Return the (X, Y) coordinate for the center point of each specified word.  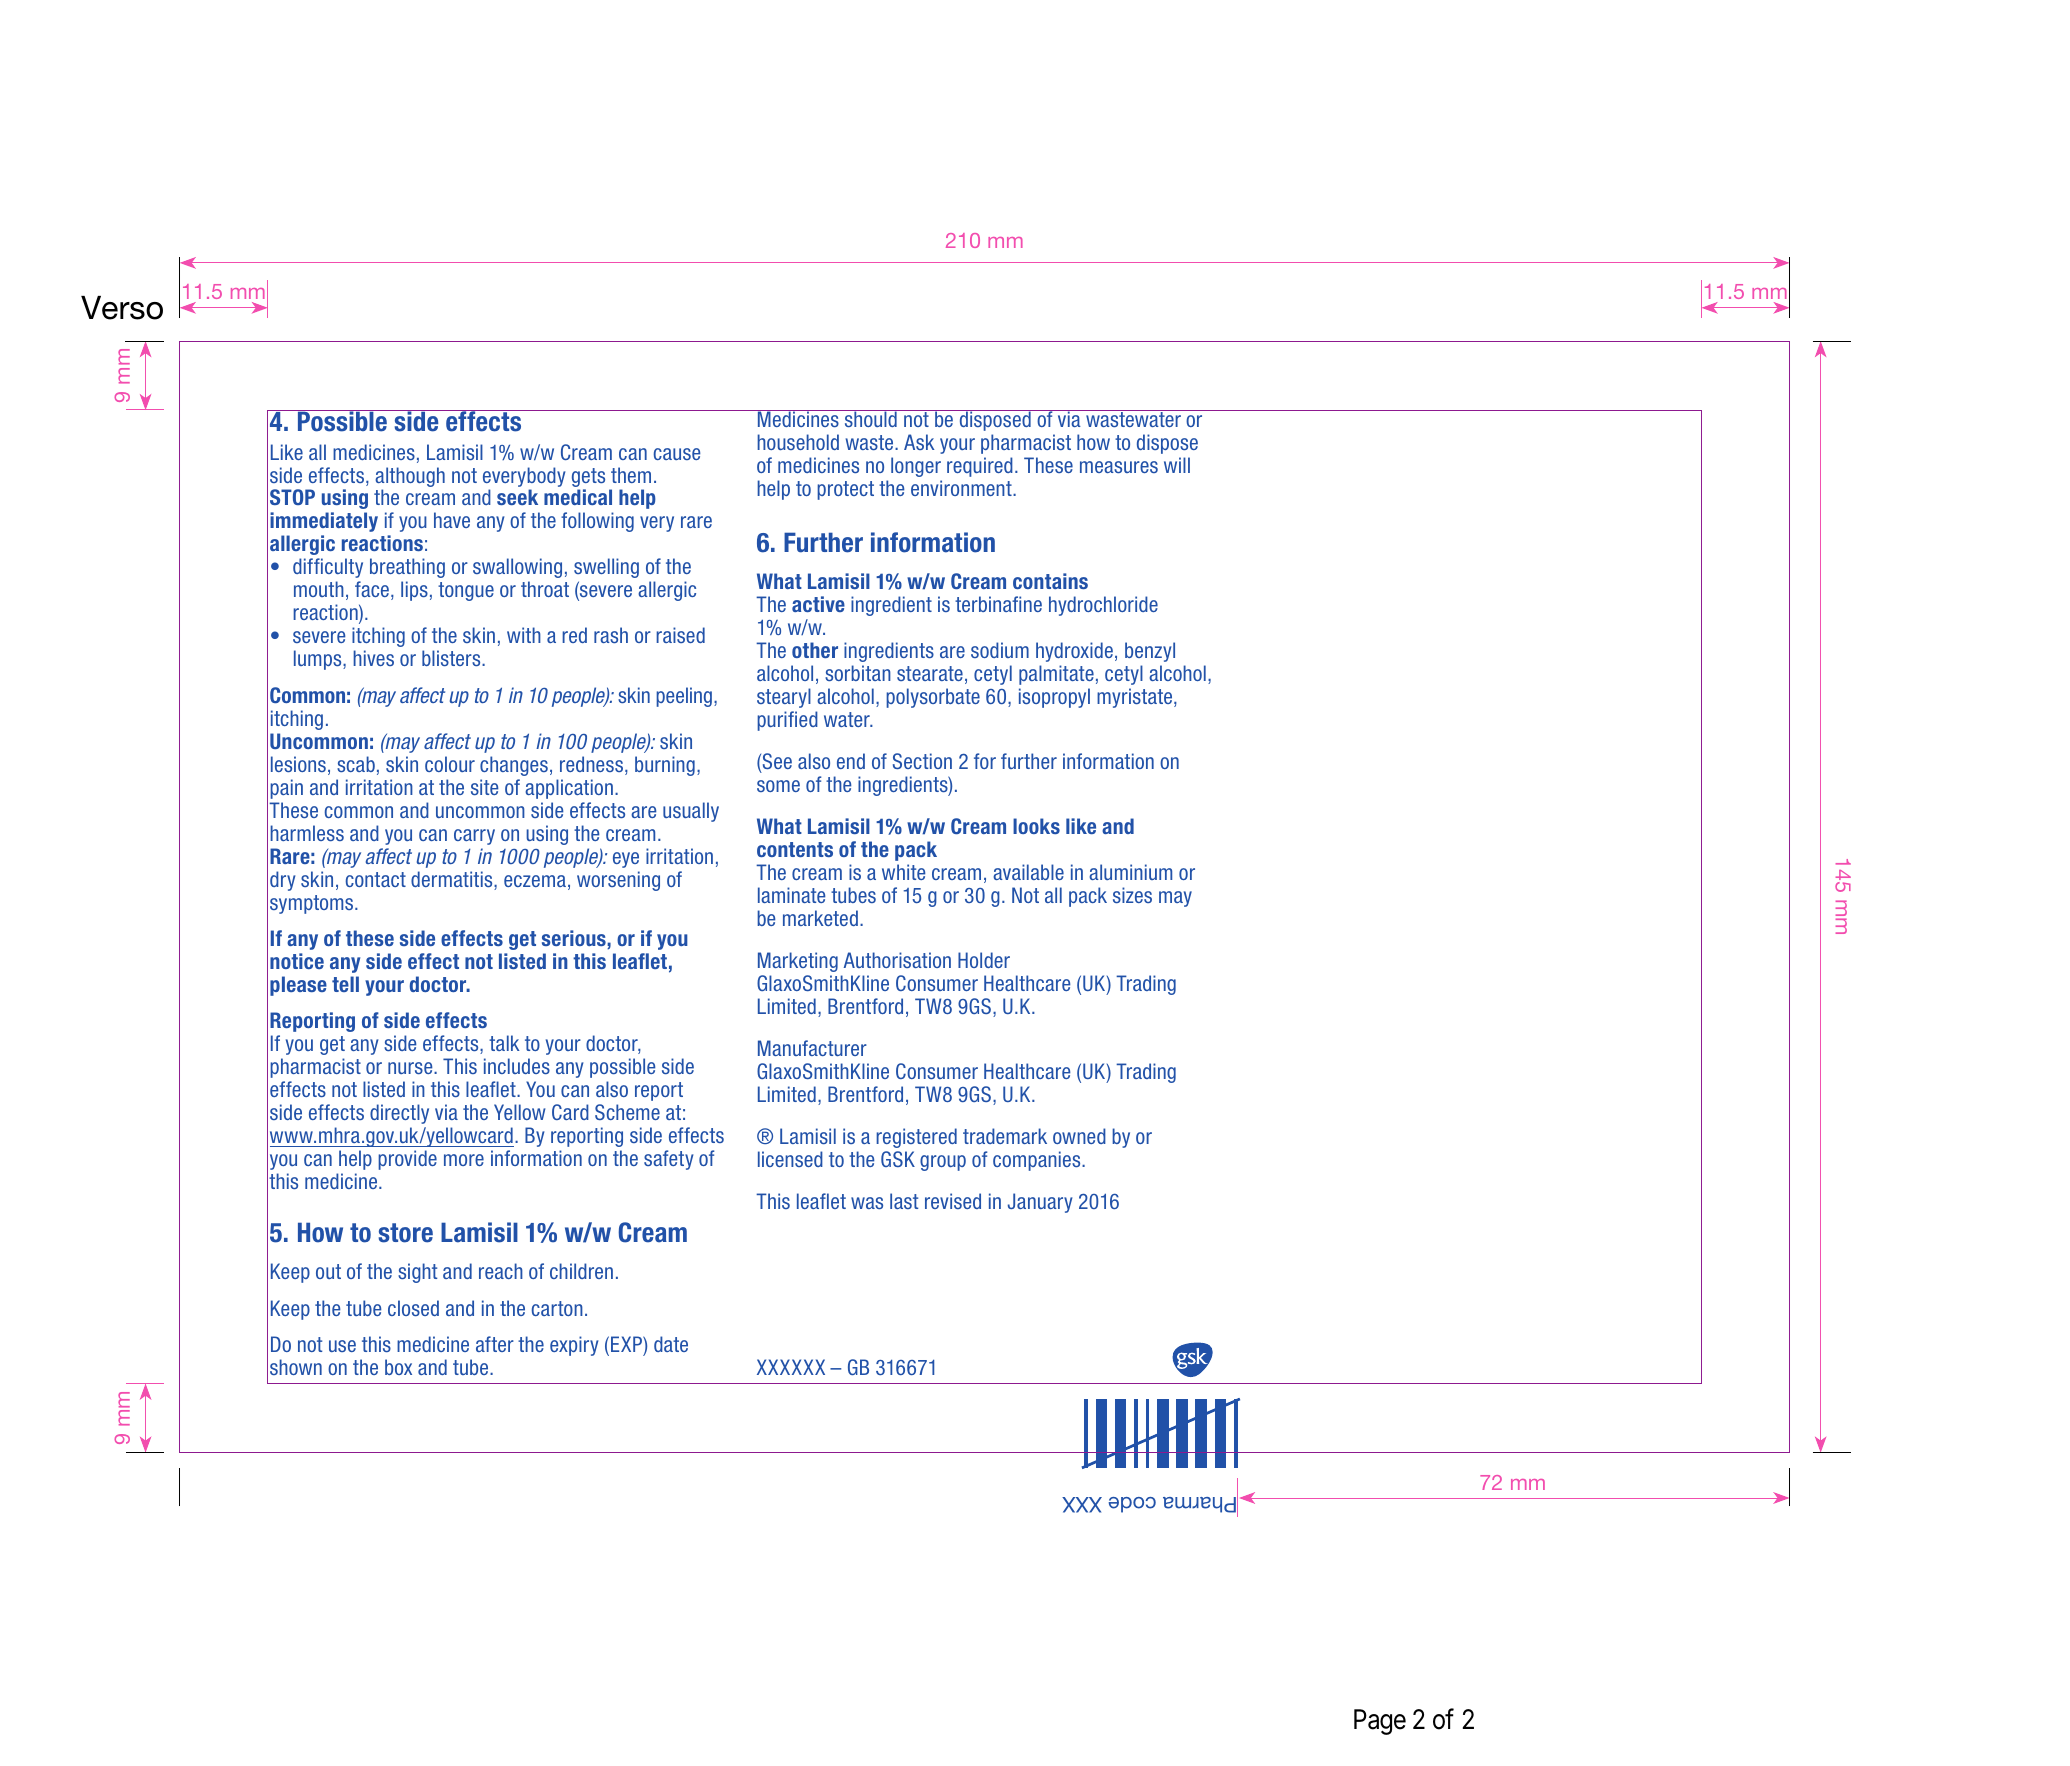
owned (1079, 1136)
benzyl (1150, 652)
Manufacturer (812, 1048)
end (851, 761)
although (410, 477)
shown (296, 1367)
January (1040, 1203)
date (671, 1344)
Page (1380, 1722)
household (798, 442)
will (1177, 465)
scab (356, 764)
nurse (411, 1068)
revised (953, 1201)
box (398, 1367)
